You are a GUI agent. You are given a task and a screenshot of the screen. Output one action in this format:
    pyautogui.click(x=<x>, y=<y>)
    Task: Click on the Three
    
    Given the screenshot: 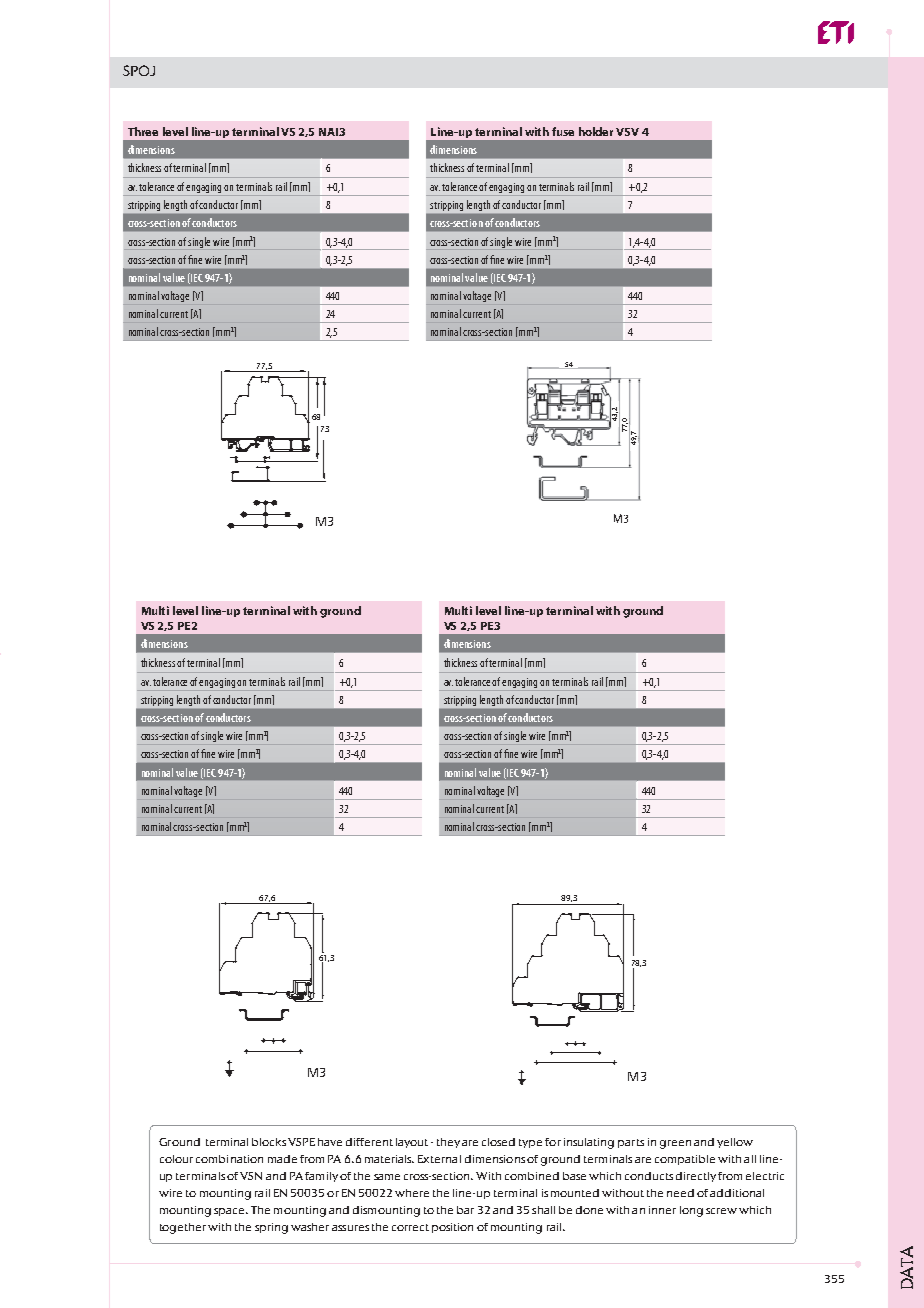 What is the action you would take?
    pyautogui.click(x=143, y=131)
